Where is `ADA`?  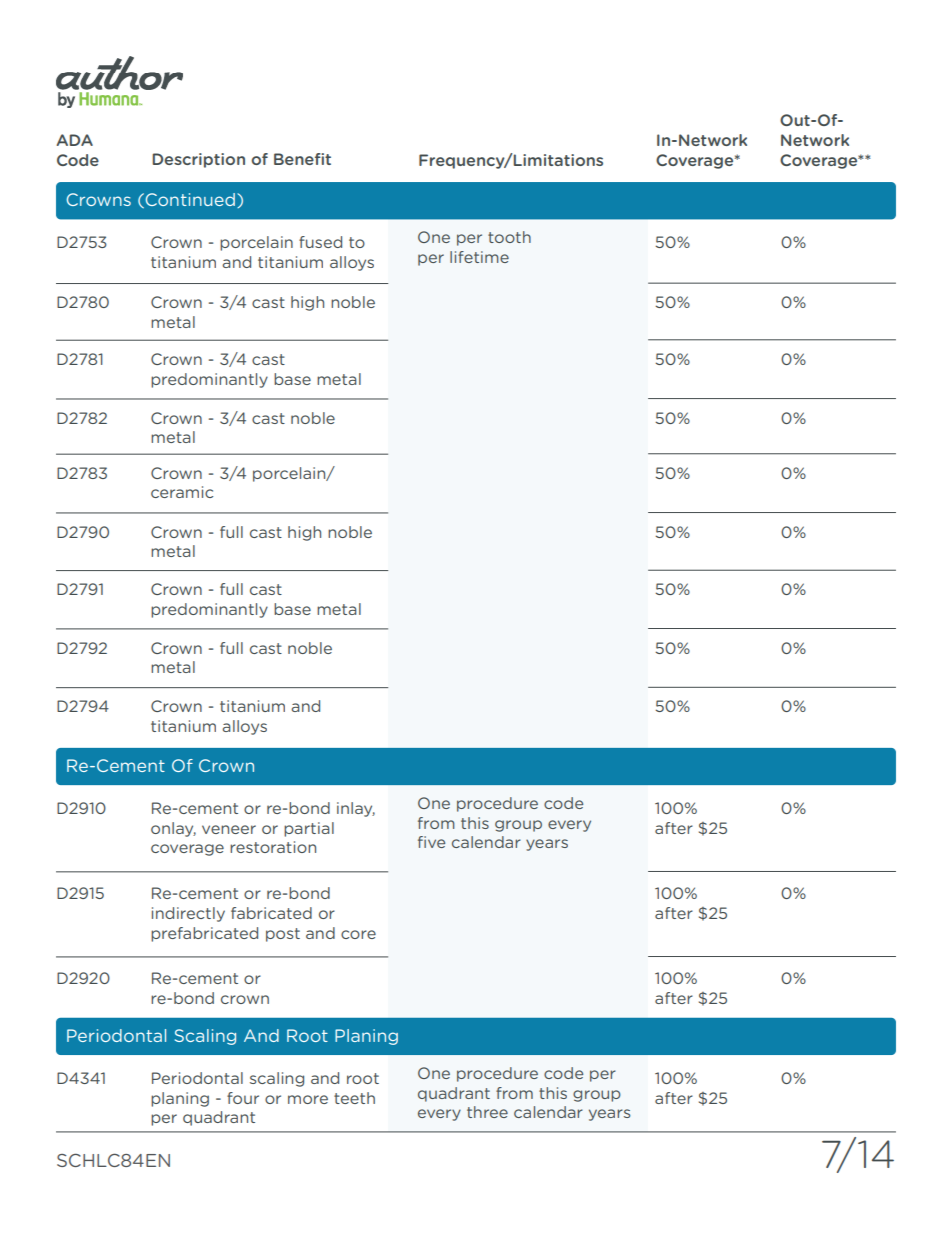 ADA is located at coordinates (75, 140).
